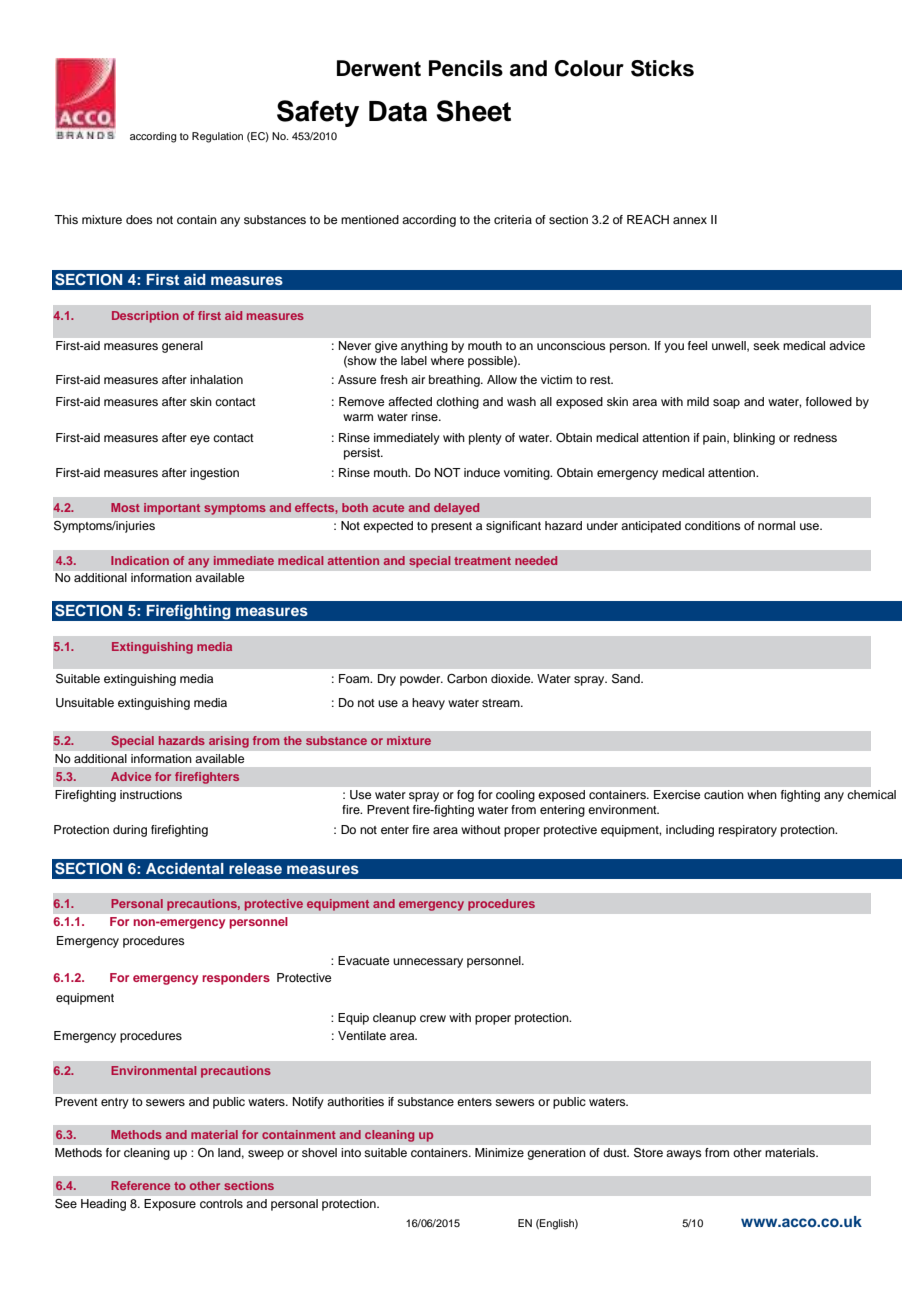  What do you see at coordinates (499, 1152) in the document?
I see `Minimize` at bounding box center [499, 1152].
